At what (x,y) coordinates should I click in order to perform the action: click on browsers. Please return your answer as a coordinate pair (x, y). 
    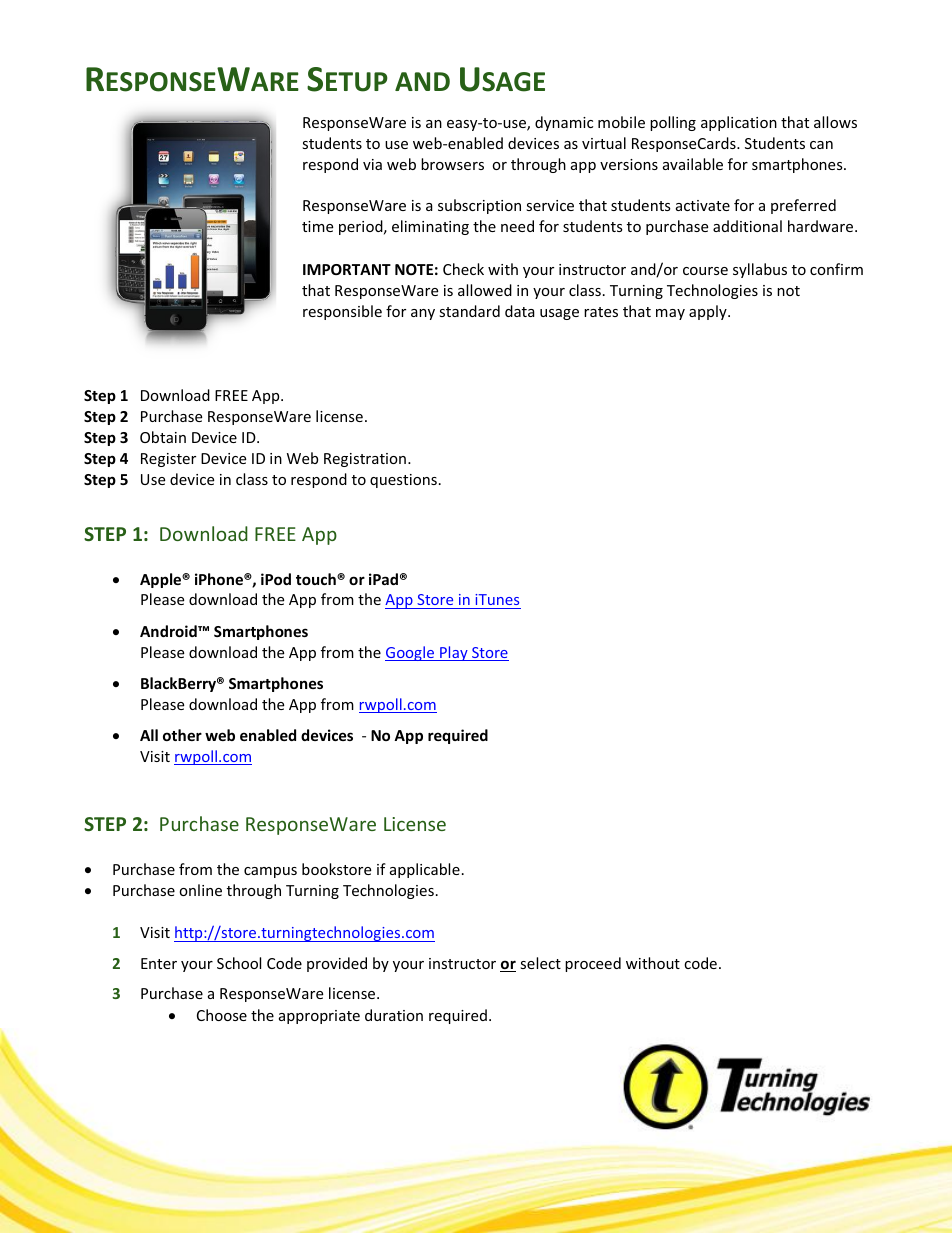
    Looking at the image, I should click on (452, 164).
